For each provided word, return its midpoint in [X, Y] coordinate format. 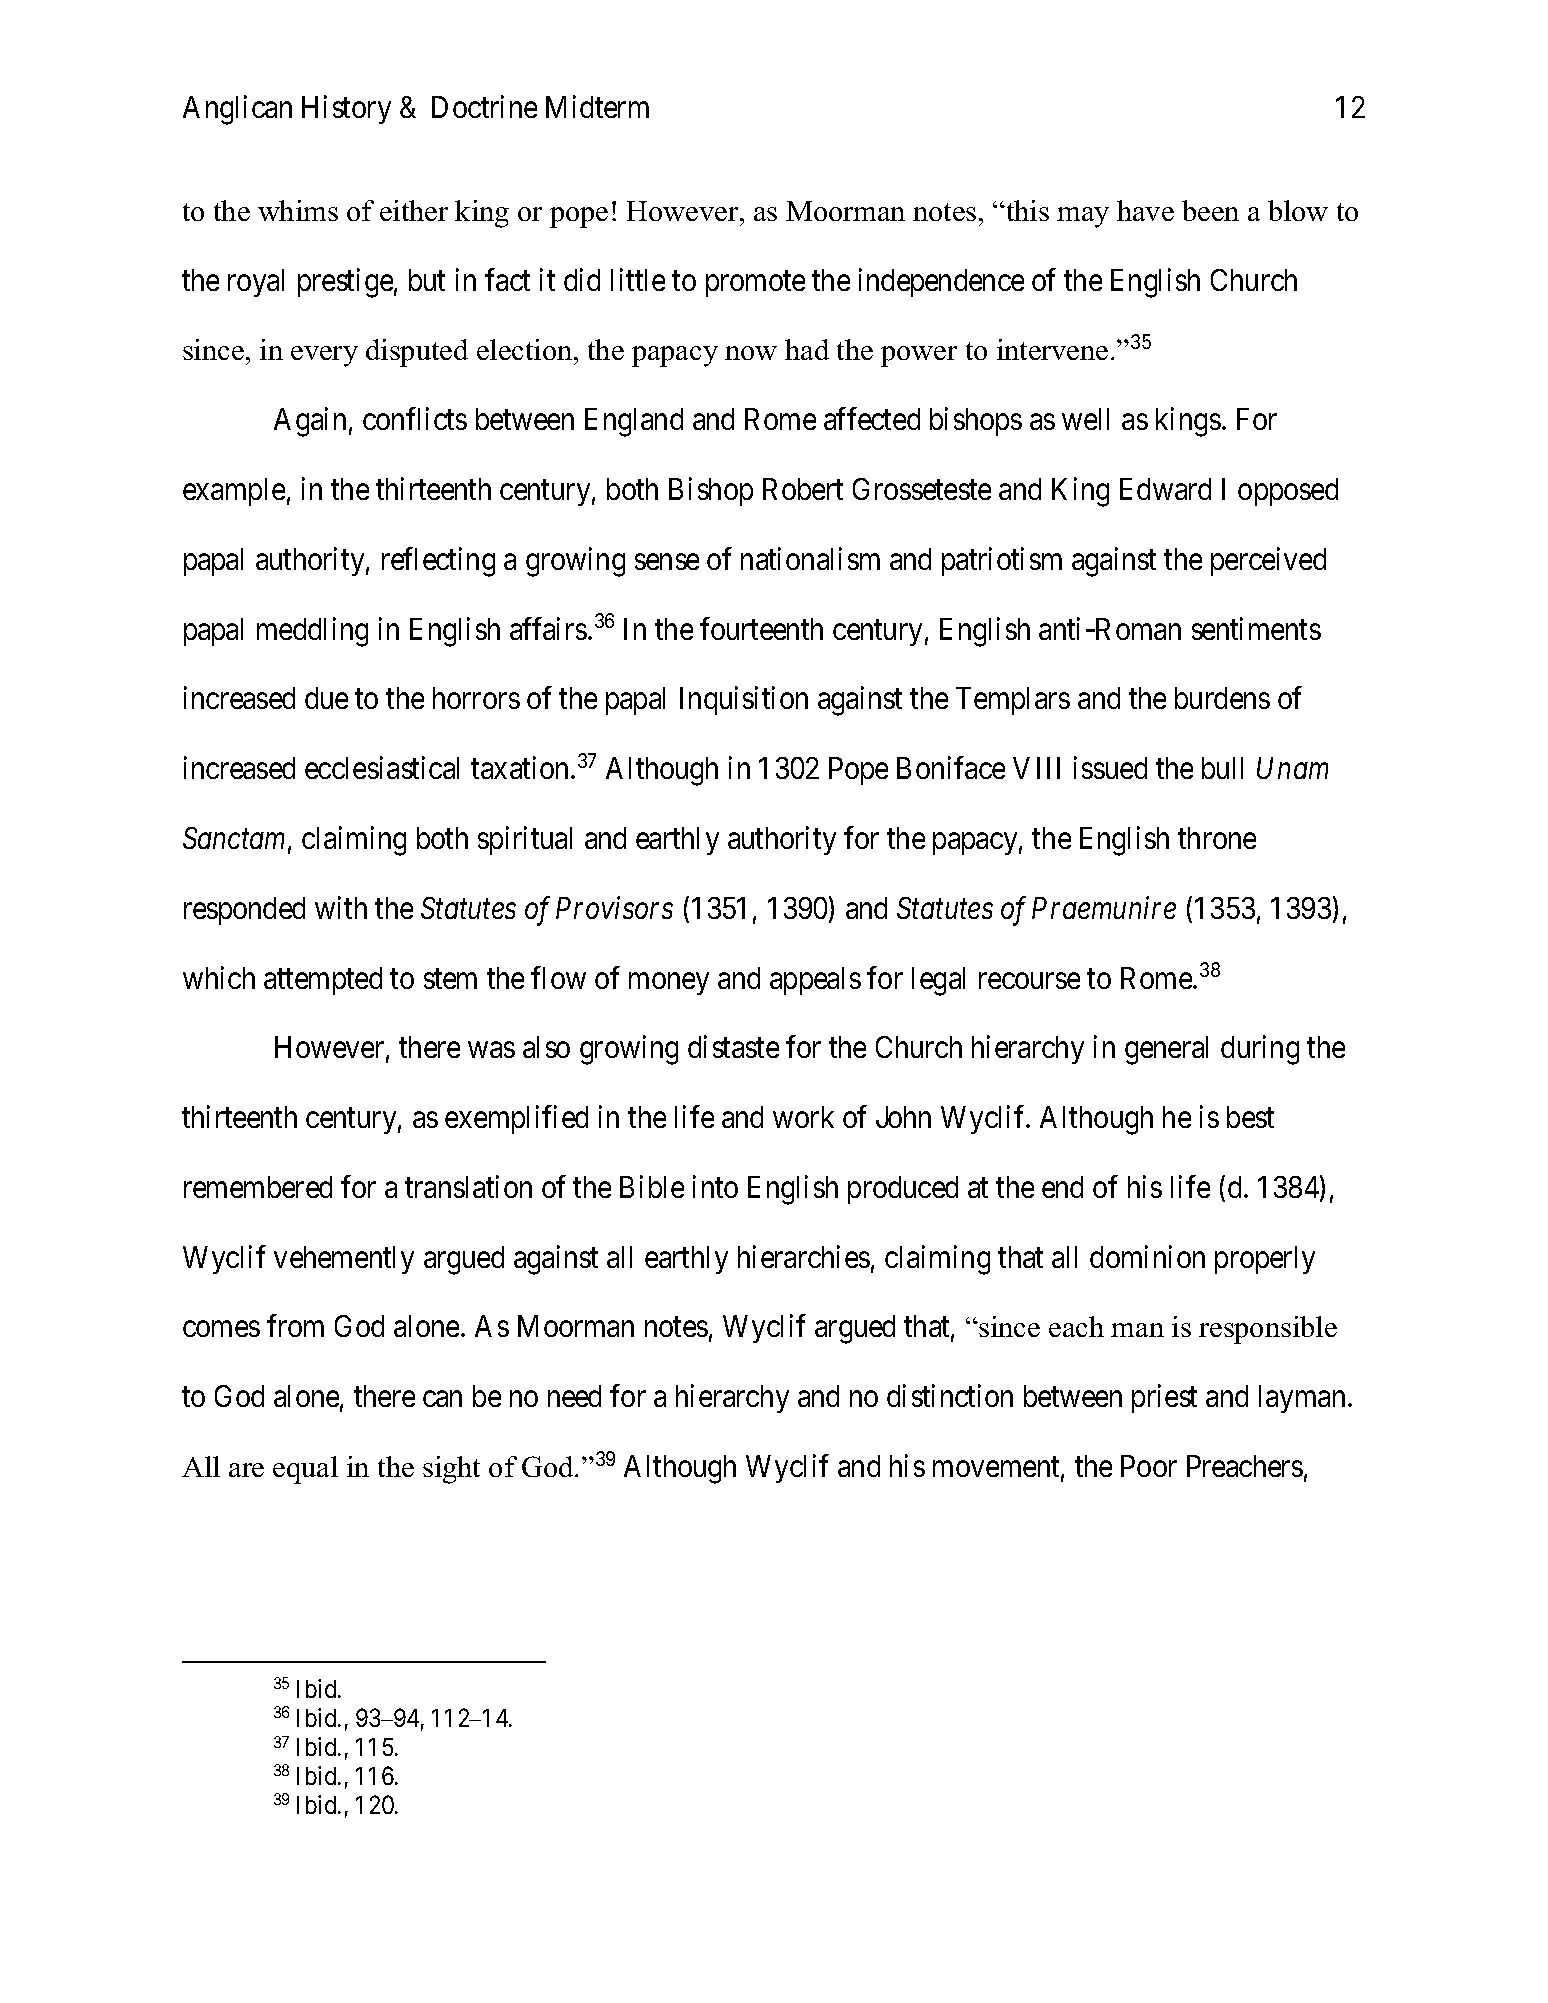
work [803, 1117]
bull [1222, 768]
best [1250, 1117]
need [574, 1396]
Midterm [597, 106]
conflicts [415, 418]
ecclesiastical [382, 768]
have [1145, 210]
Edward [1165, 489]
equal [305, 1470]
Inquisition [744, 701]
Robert [803, 489]
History [346, 109]
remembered [258, 1187]
